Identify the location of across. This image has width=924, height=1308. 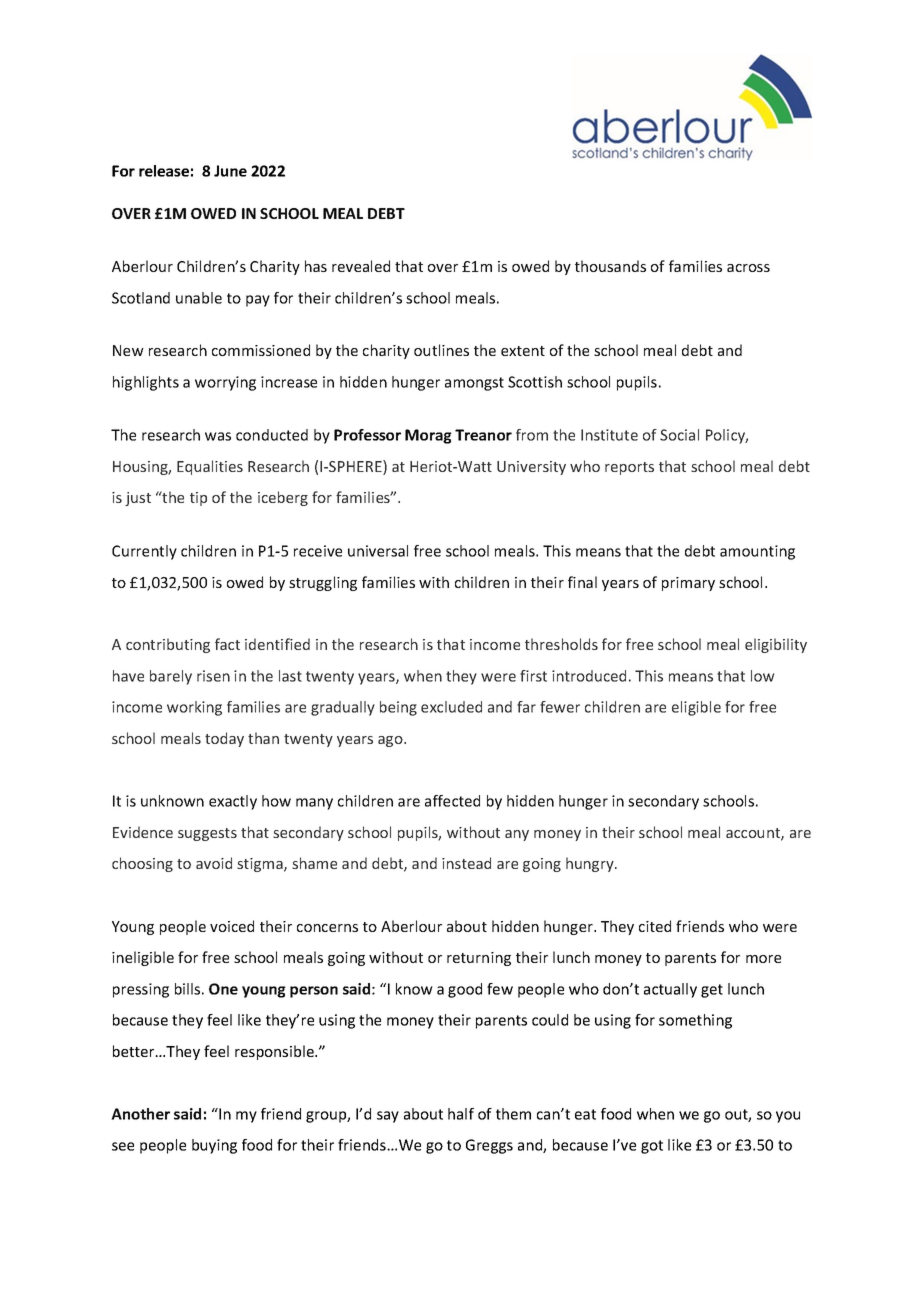
(748, 268).
